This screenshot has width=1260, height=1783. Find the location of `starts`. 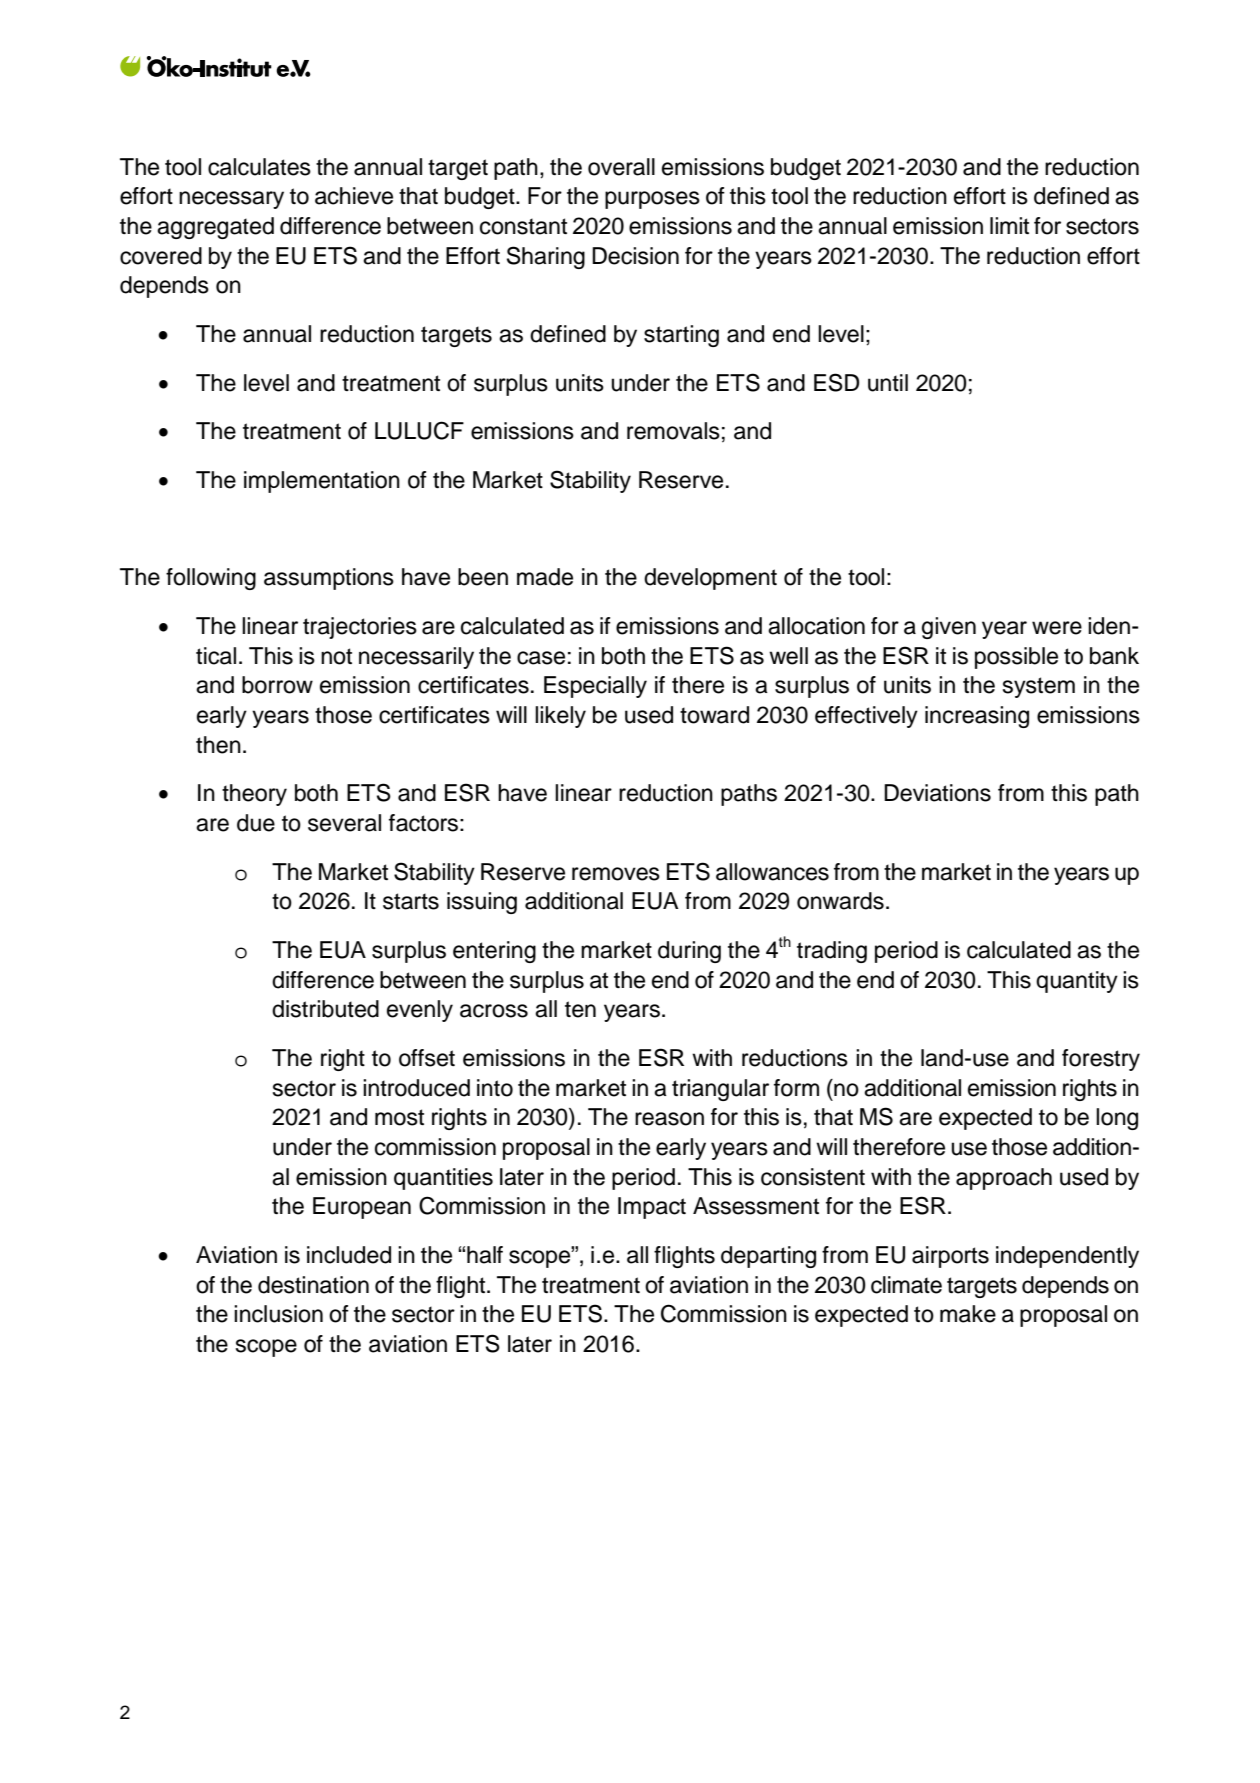

starts is located at coordinates (411, 901).
